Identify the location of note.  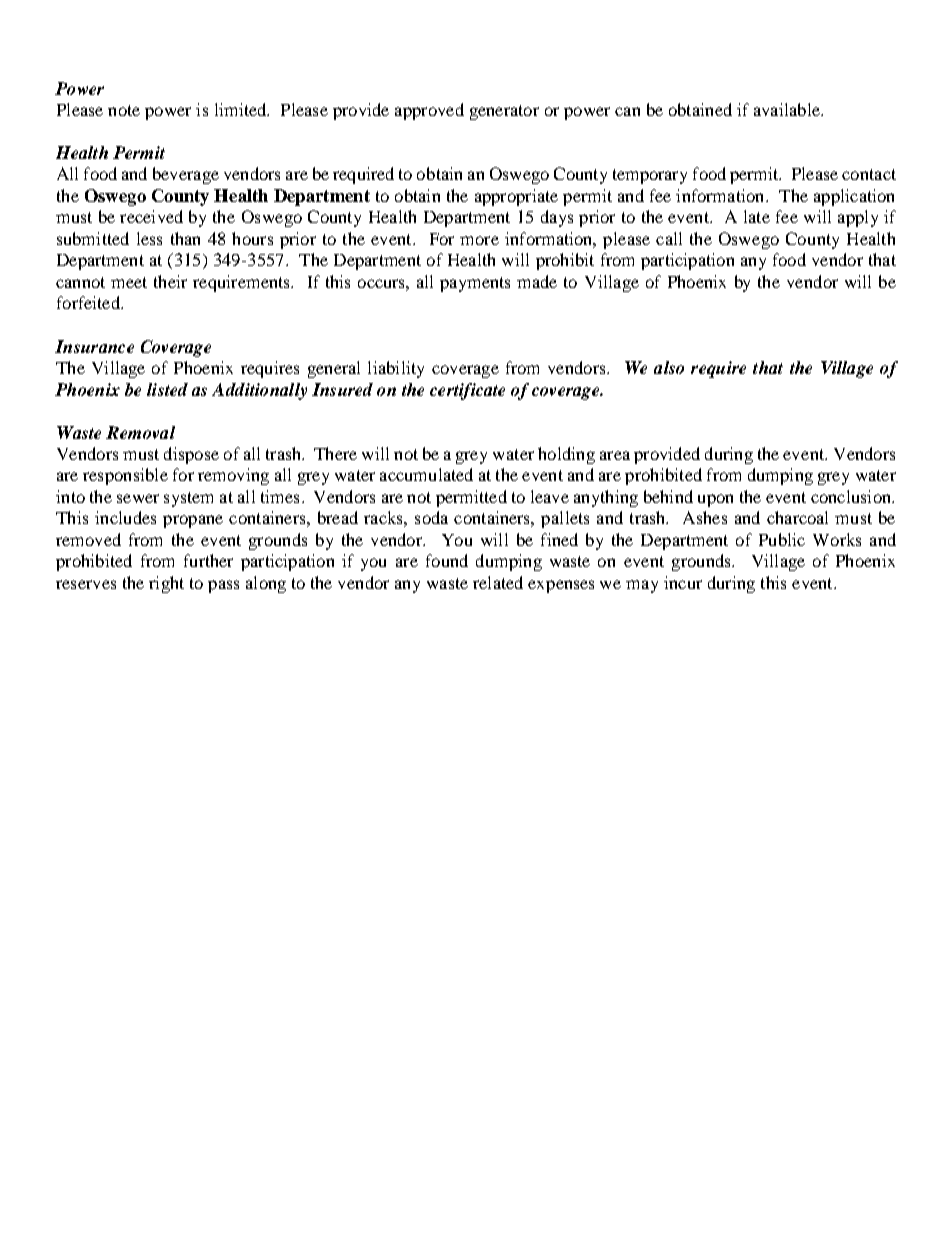
(124, 110).
